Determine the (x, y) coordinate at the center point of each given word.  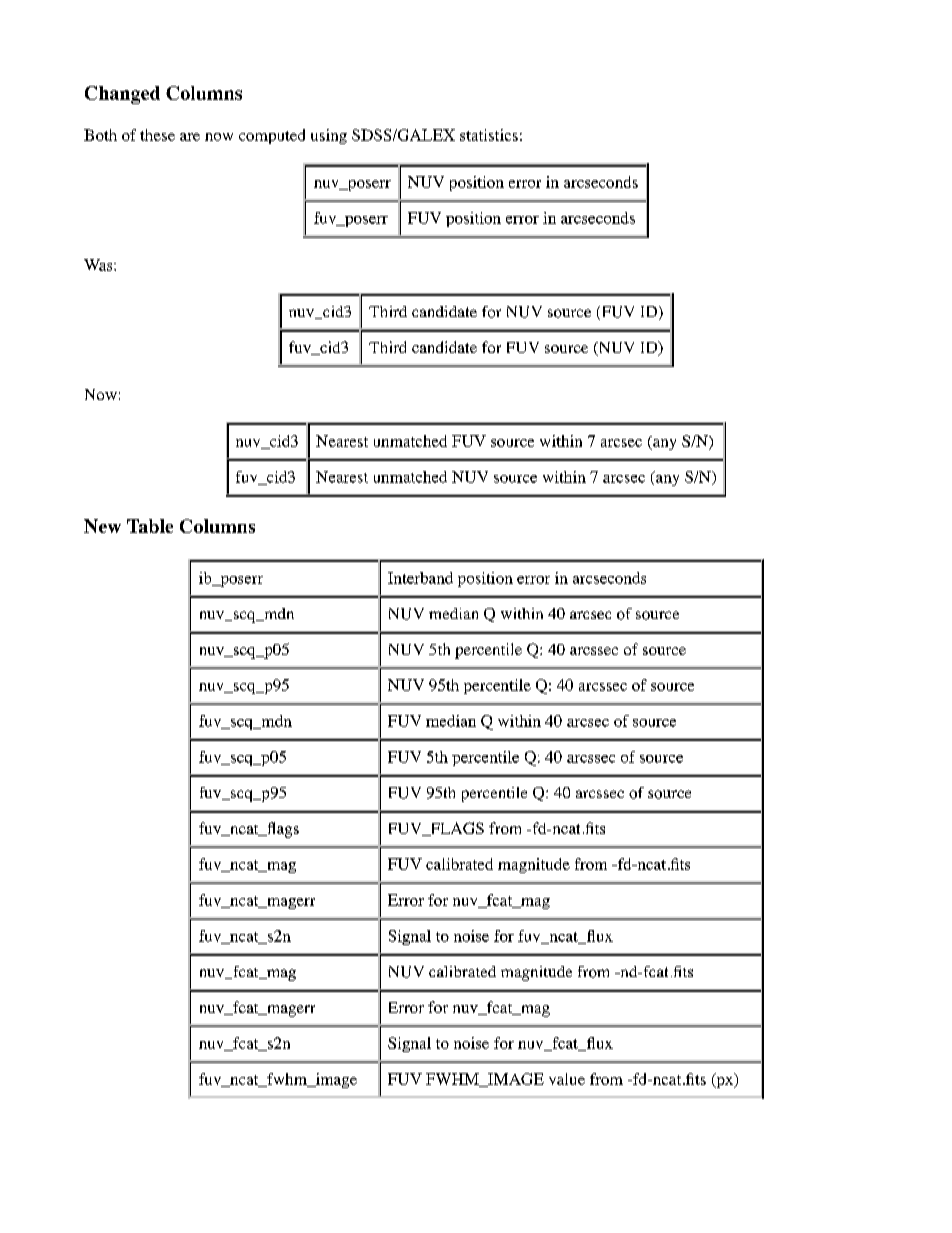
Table (150, 526)
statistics (489, 135)
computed (272, 136)
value (567, 1079)
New (102, 526)
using (329, 136)
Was (99, 265)
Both (100, 135)
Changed (122, 95)
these (157, 135)
